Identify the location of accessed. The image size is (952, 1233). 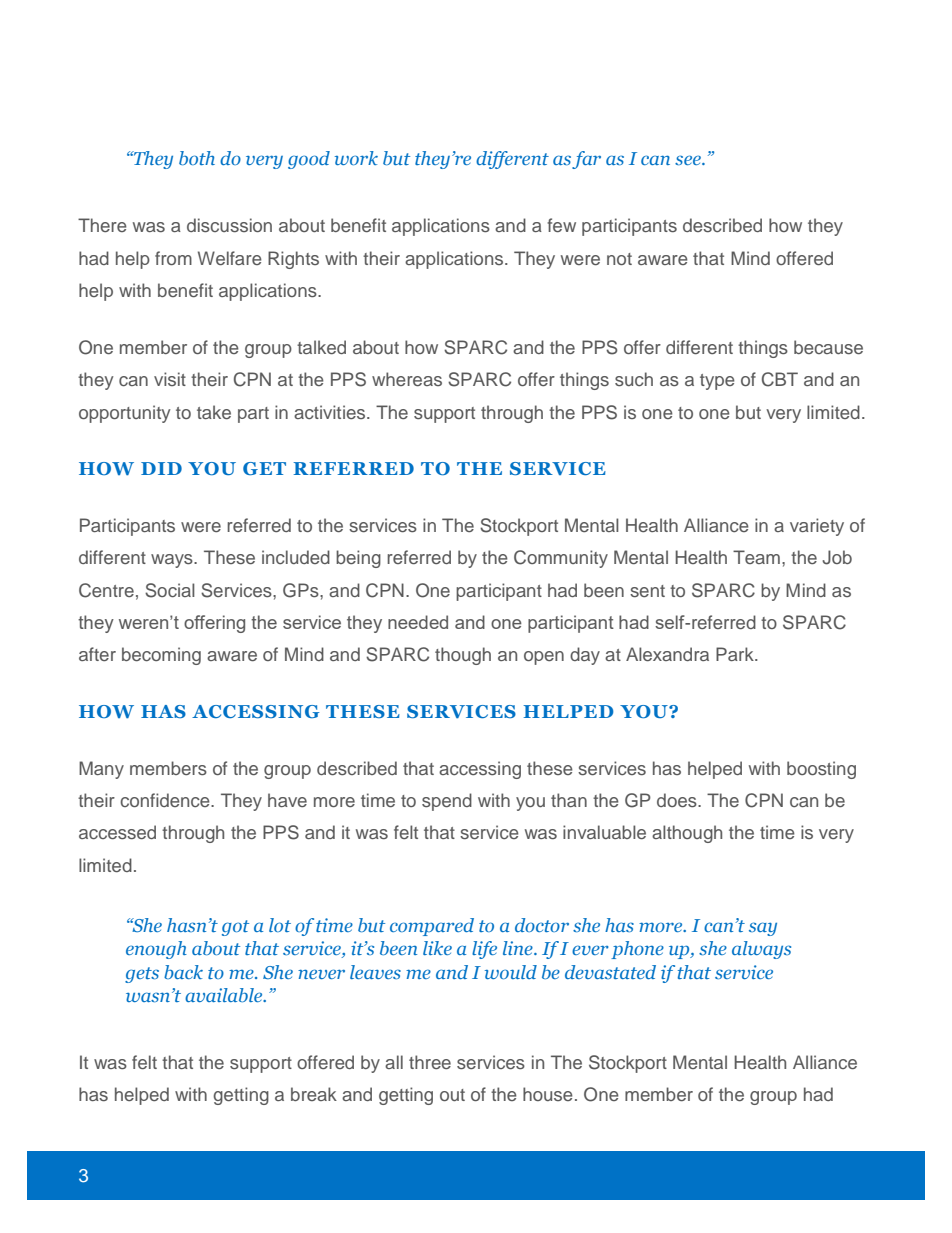
(117, 832).
